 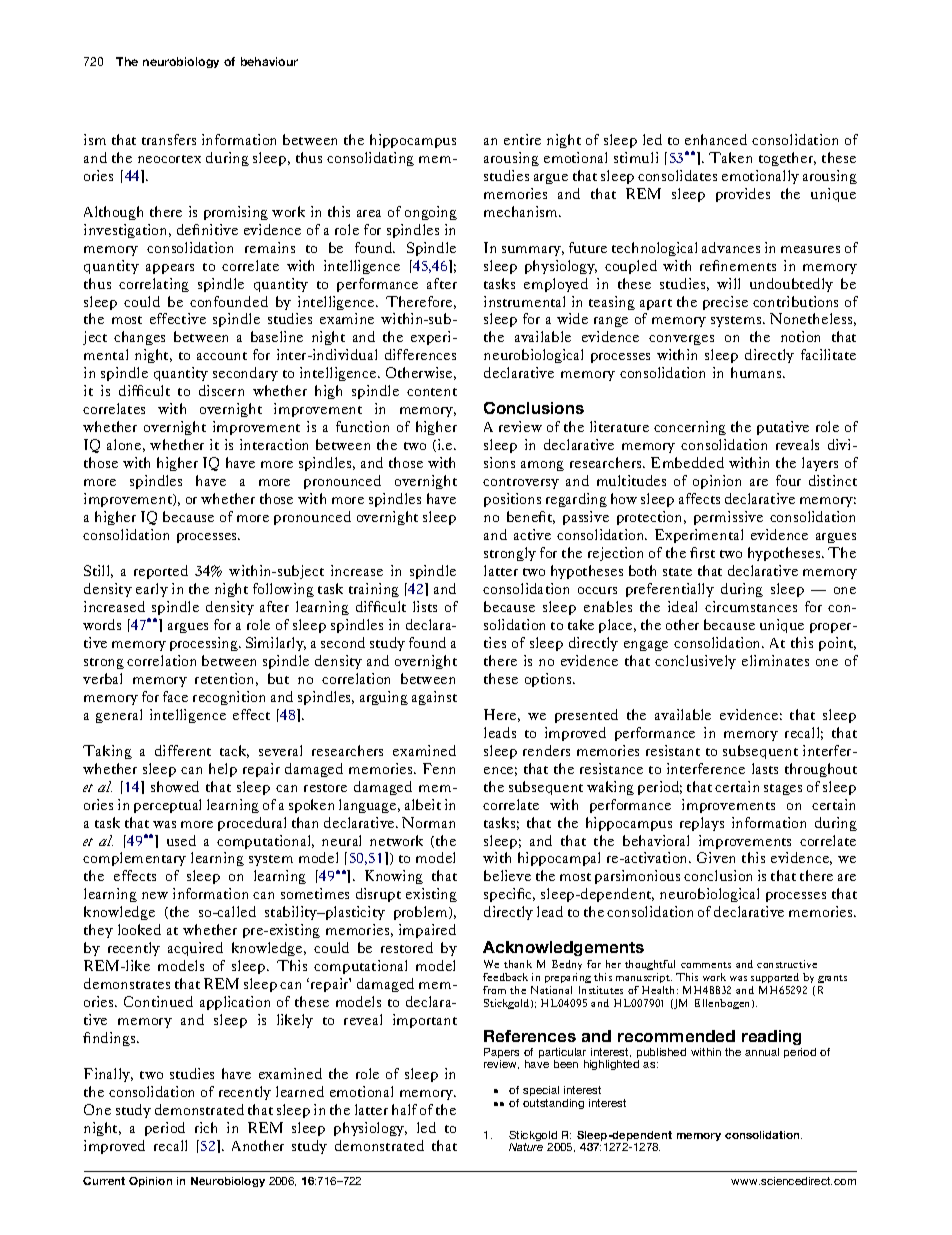 I want to click on showed, so click(x=175, y=786).
